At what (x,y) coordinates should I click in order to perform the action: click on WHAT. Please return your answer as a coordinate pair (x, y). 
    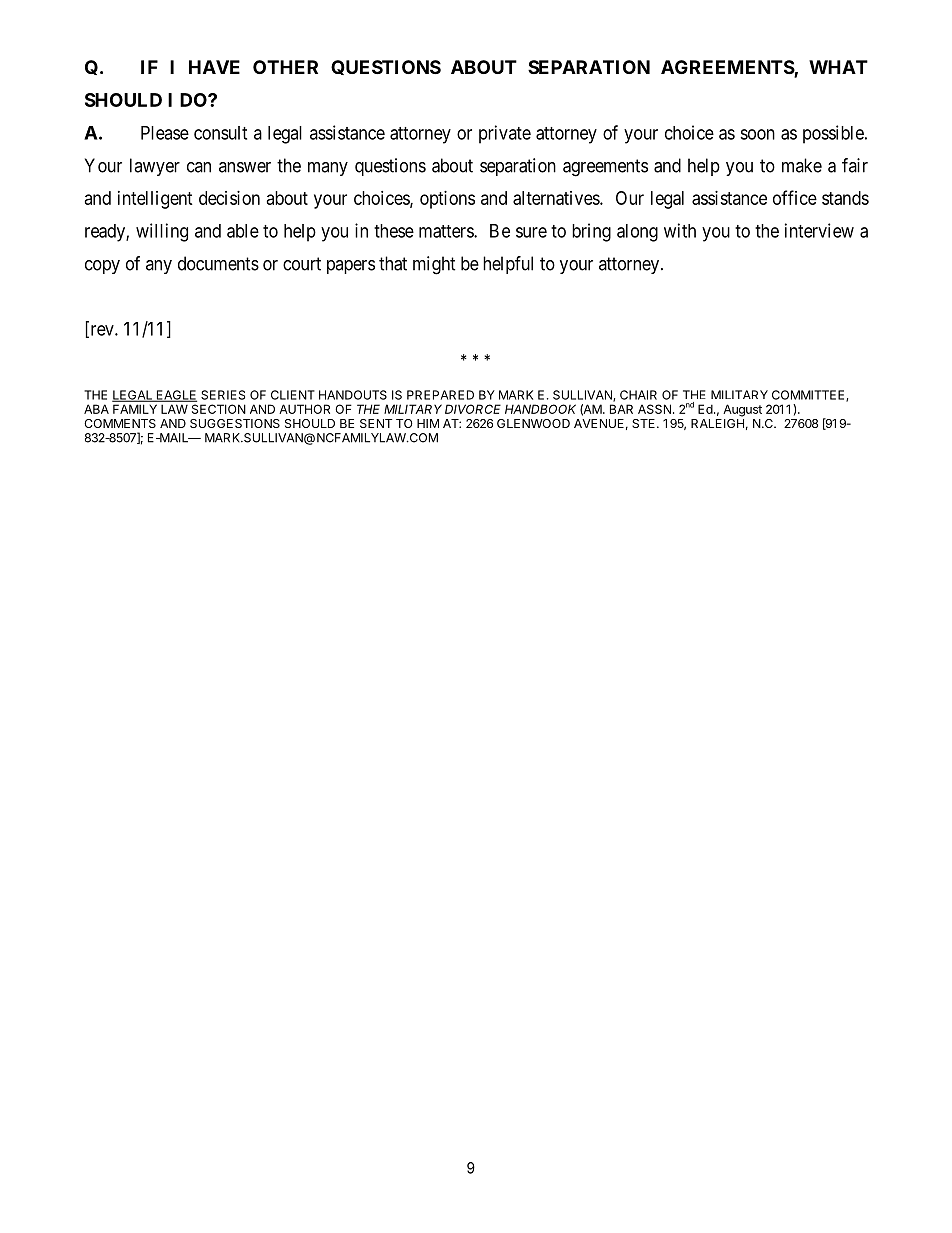
    Looking at the image, I should click on (838, 67).
